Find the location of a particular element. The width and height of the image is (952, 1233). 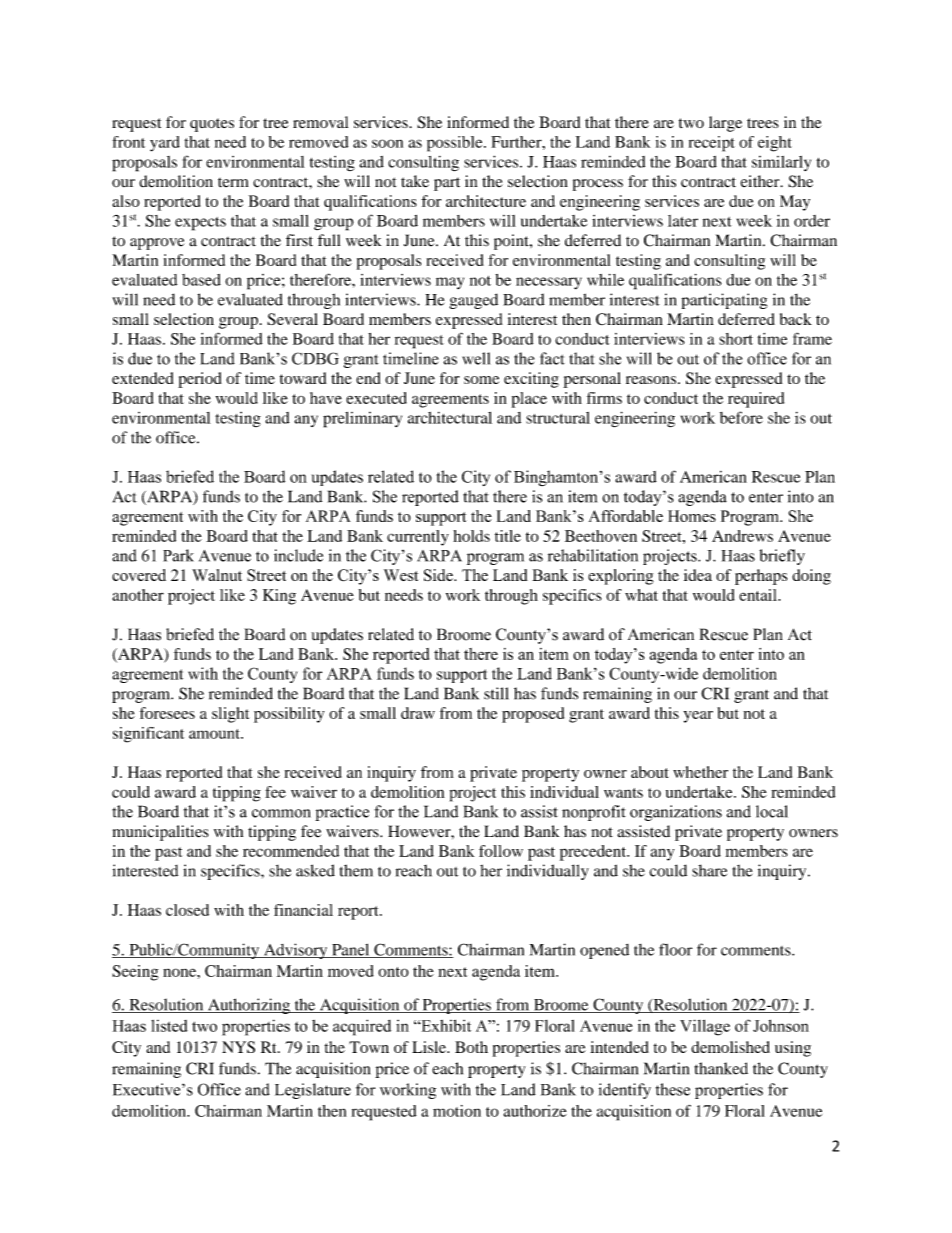

thanked is located at coordinates (721, 1068).
